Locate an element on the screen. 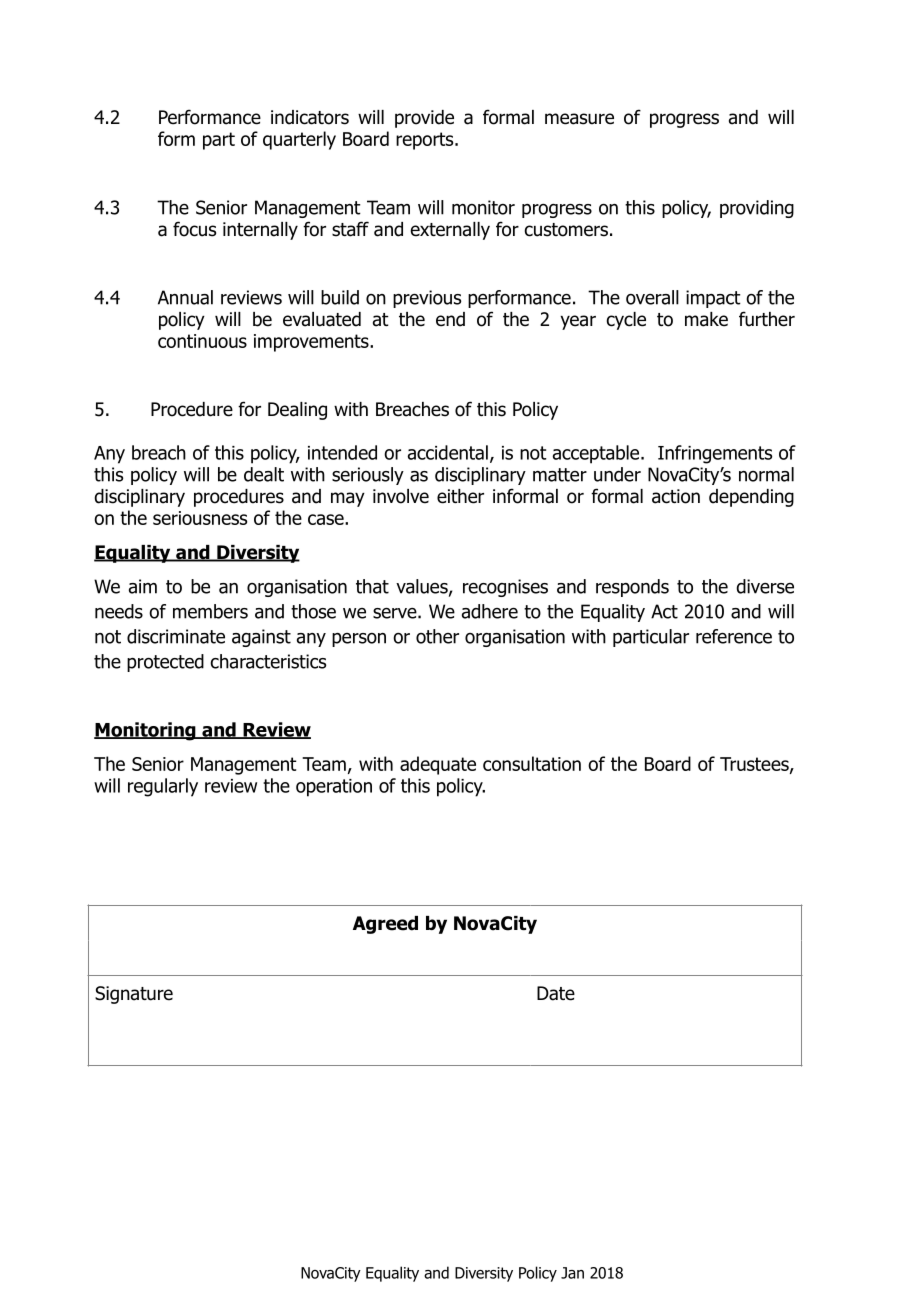 This screenshot has width=924, height=1308. focus is located at coordinates (194, 229).
